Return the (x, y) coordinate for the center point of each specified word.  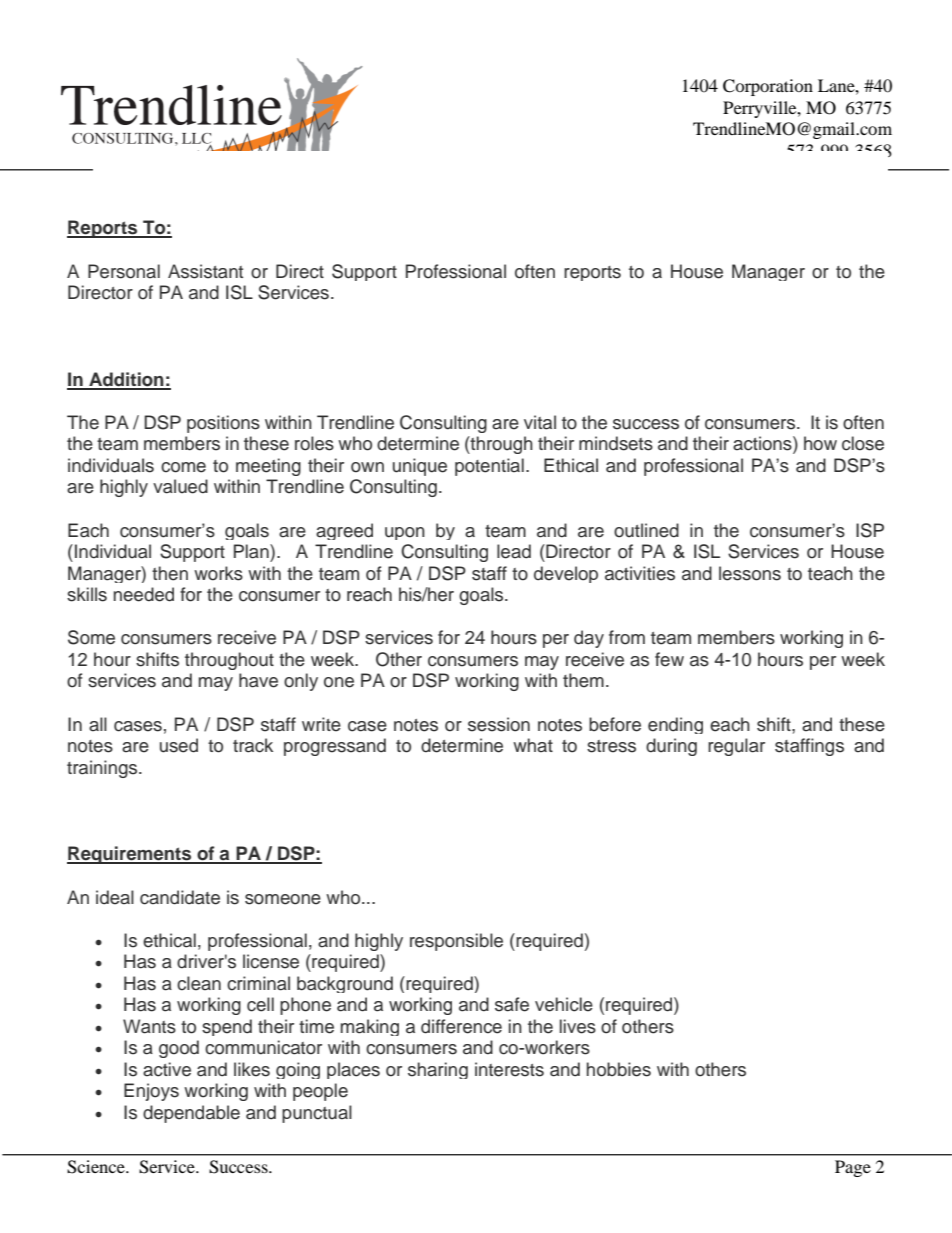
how (820, 443)
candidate (180, 897)
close (863, 443)
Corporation (768, 87)
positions (223, 424)
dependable (191, 1114)
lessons (750, 573)
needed (144, 594)
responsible (456, 942)
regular (736, 747)
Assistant (205, 271)
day (589, 639)
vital (540, 422)
